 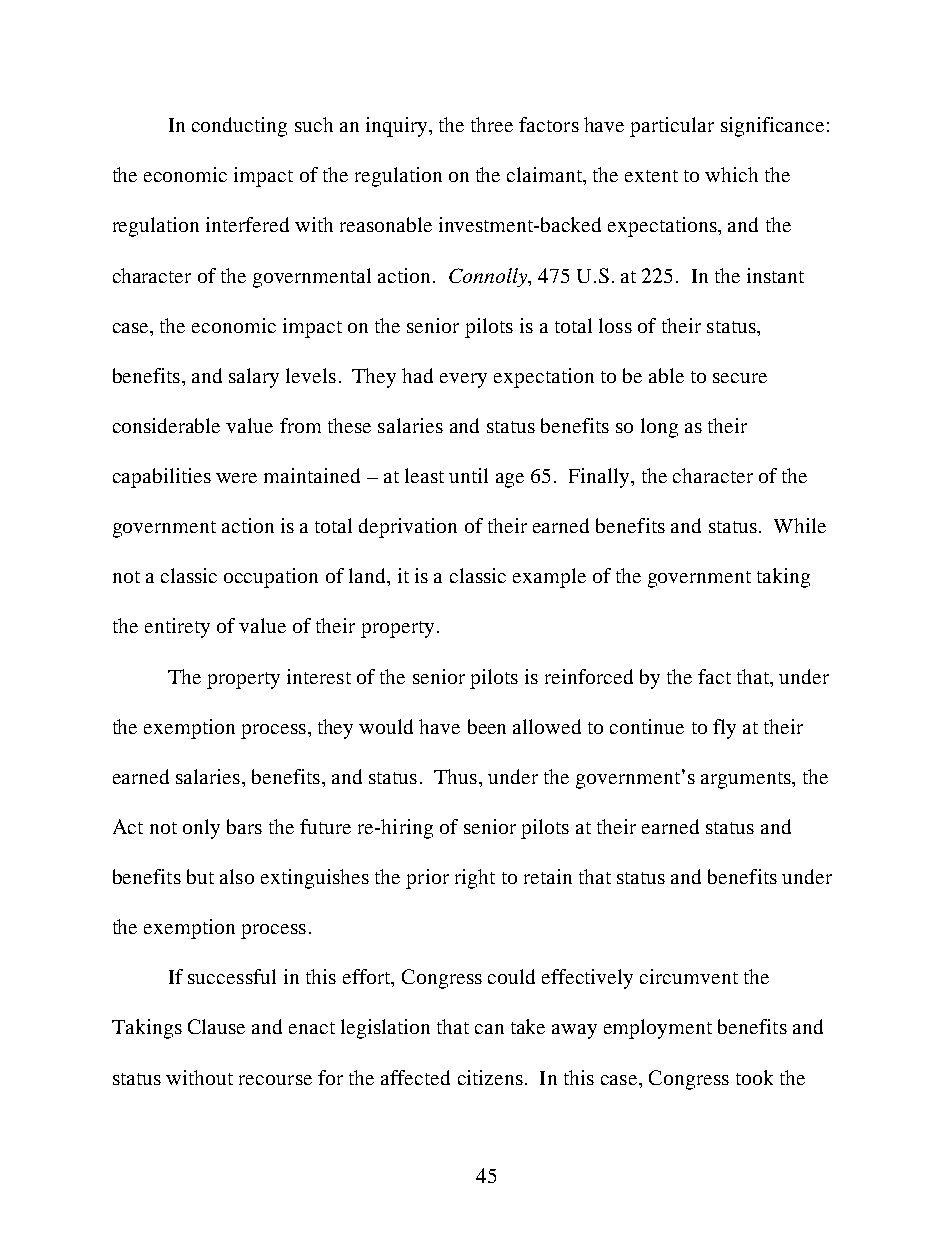 I want to click on Clause, so click(x=216, y=1026).
